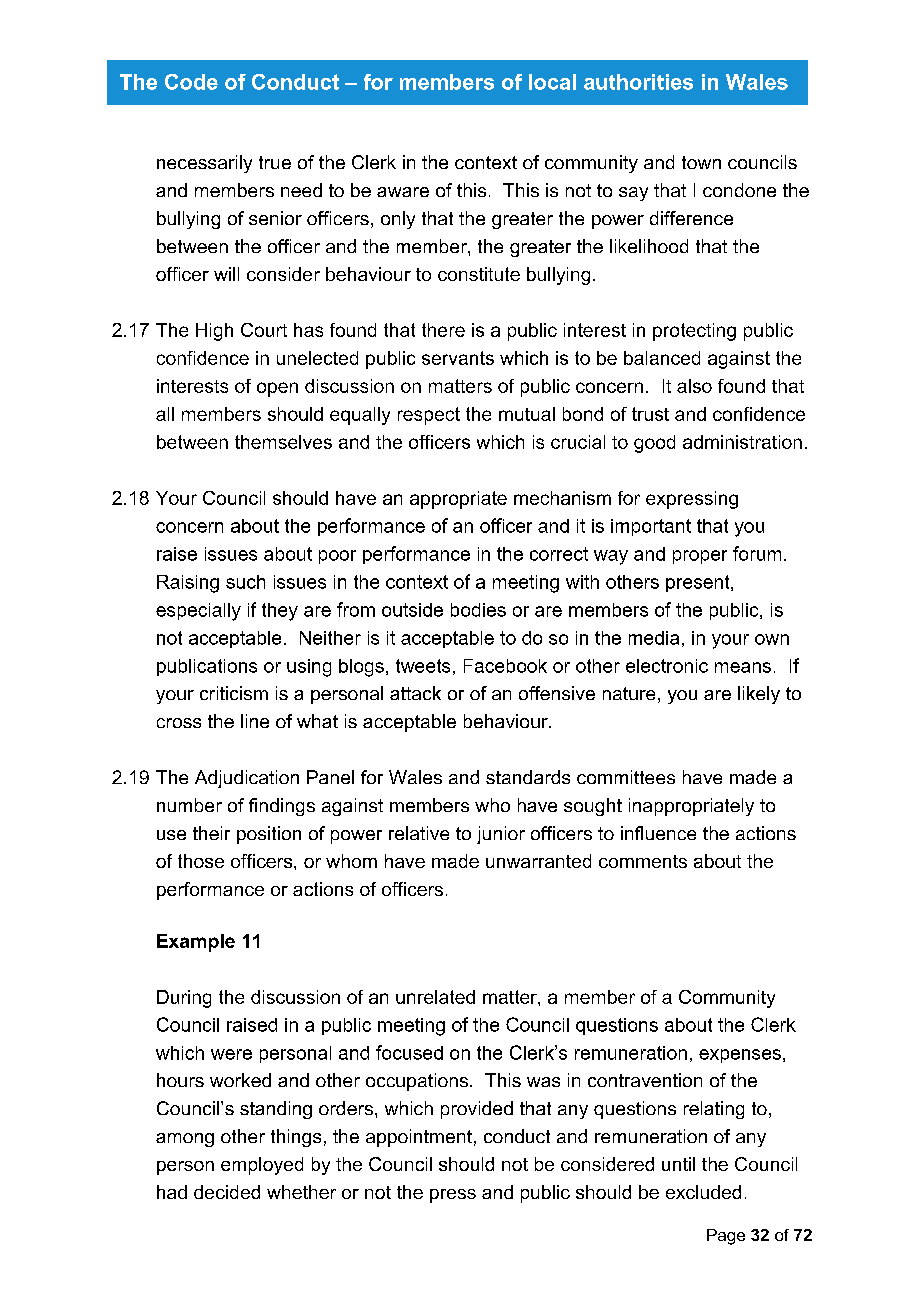  What do you see at coordinates (275, 162) in the screenshot?
I see `true` at bounding box center [275, 162].
